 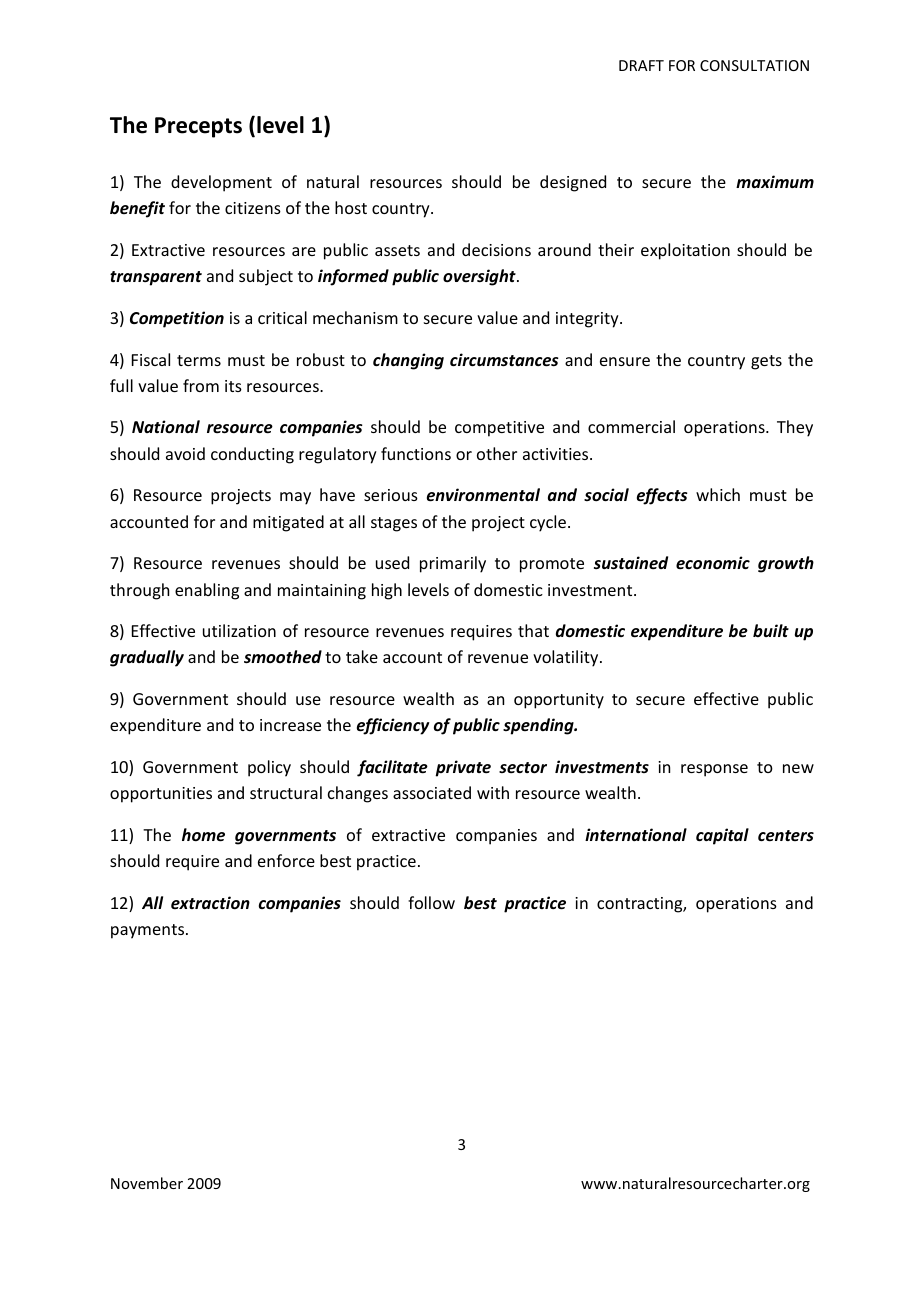 What do you see at coordinates (198, 127) in the image?
I see `Precepts` at bounding box center [198, 127].
